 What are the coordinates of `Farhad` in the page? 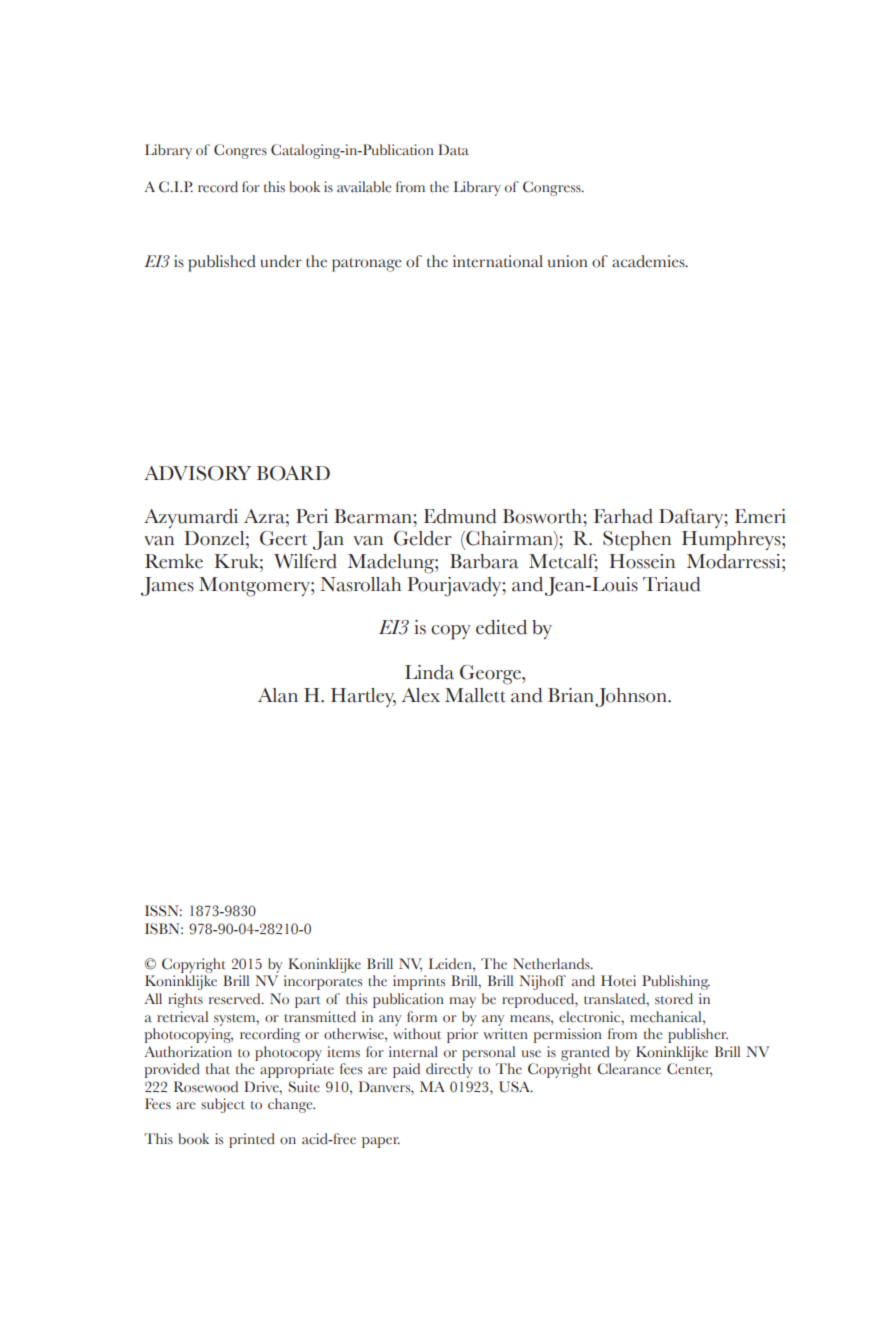 It's located at (623, 516).
